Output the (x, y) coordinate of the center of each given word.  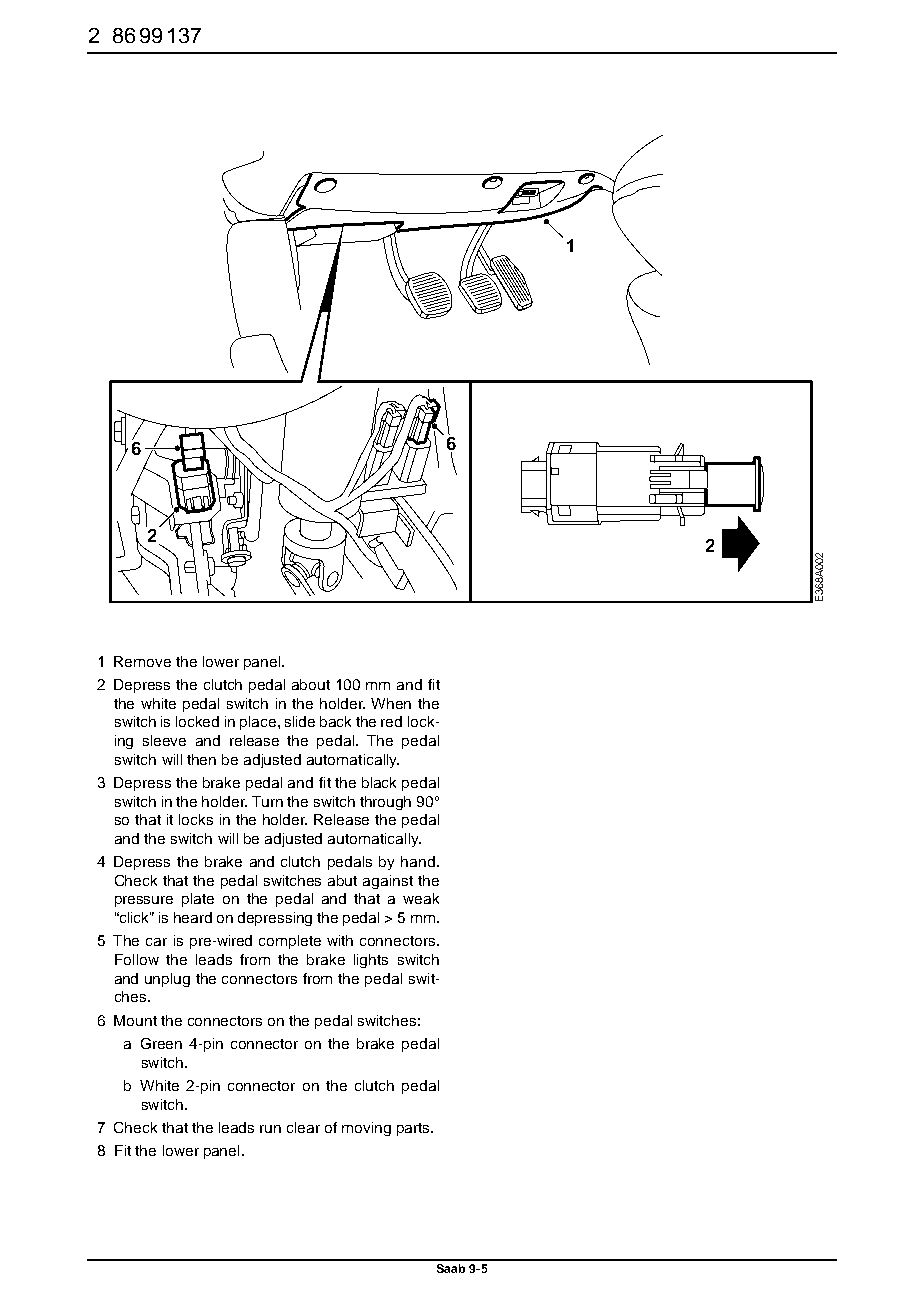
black (379, 782)
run (270, 1129)
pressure (144, 901)
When (391, 703)
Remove (142, 661)
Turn (267, 801)
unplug (167, 980)
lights (371, 961)
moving (366, 1129)
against (388, 882)
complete (290, 942)
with (340, 940)
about (311, 684)
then (201, 759)
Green (161, 1043)
